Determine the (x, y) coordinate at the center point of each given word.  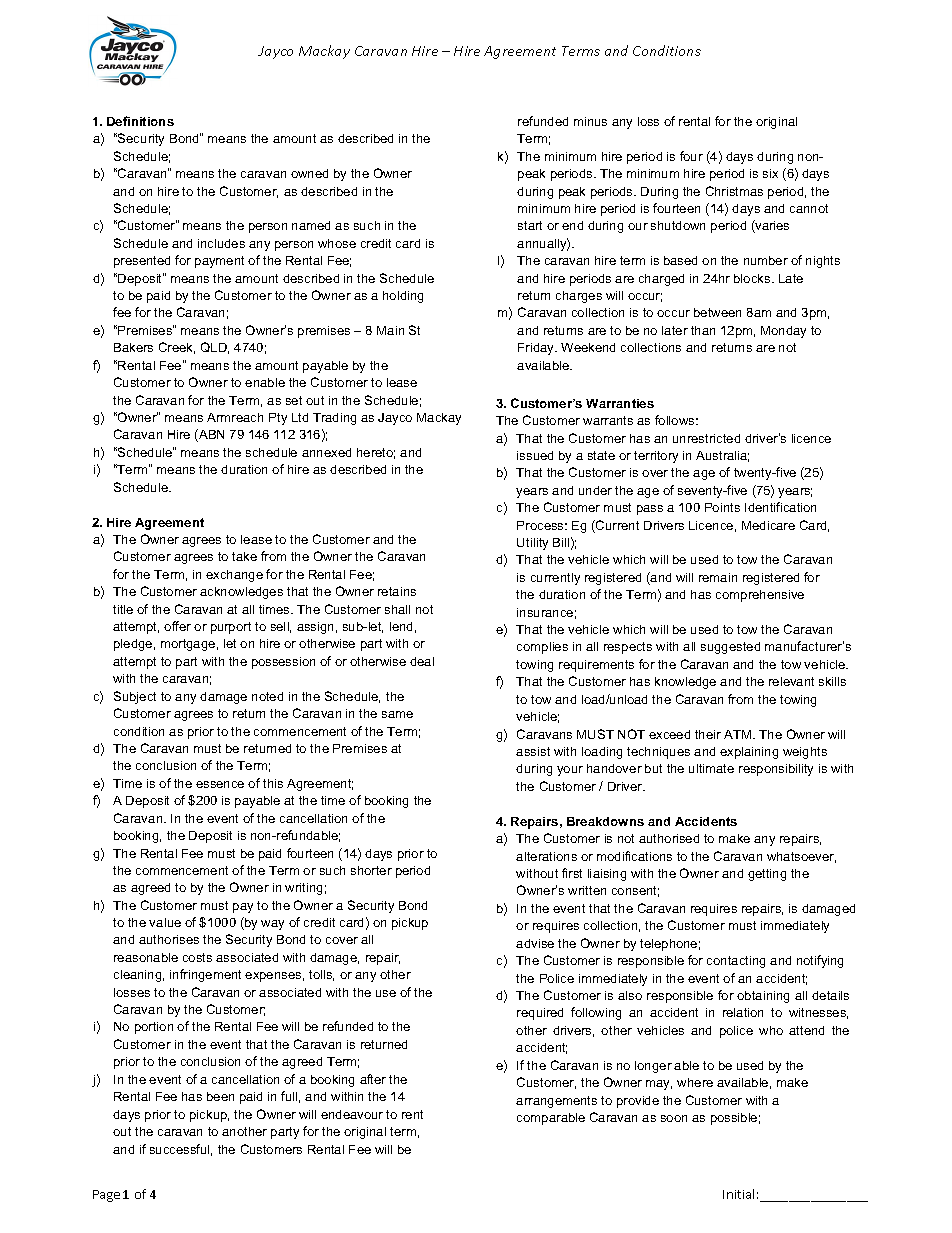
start (530, 225)
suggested (730, 648)
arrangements (556, 1102)
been (220, 1096)
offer (177, 626)
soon (674, 1118)
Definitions (140, 121)
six (770, 173)
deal (422, 661)
